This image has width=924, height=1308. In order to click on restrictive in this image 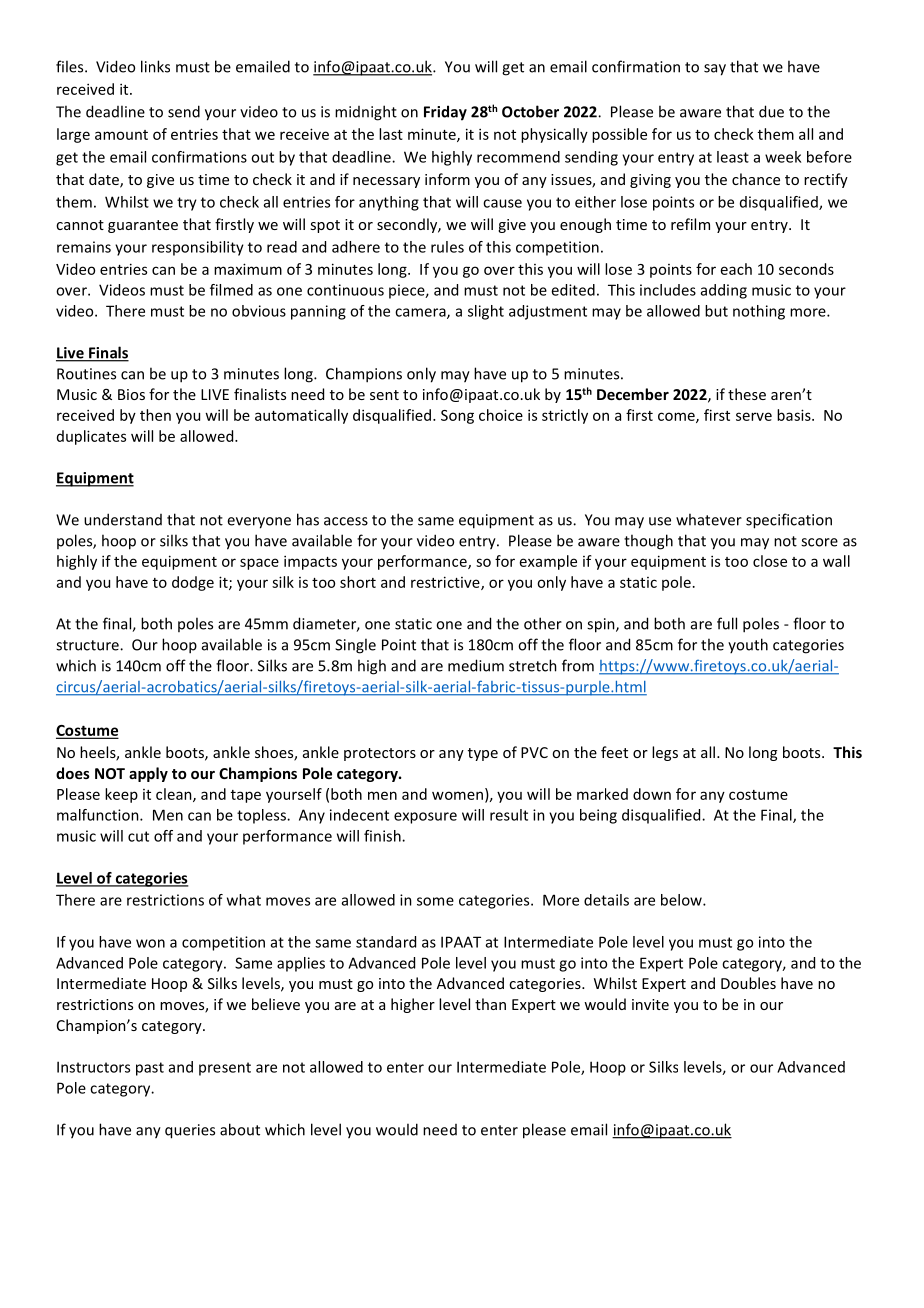, I will do `click(446, 583)`.
